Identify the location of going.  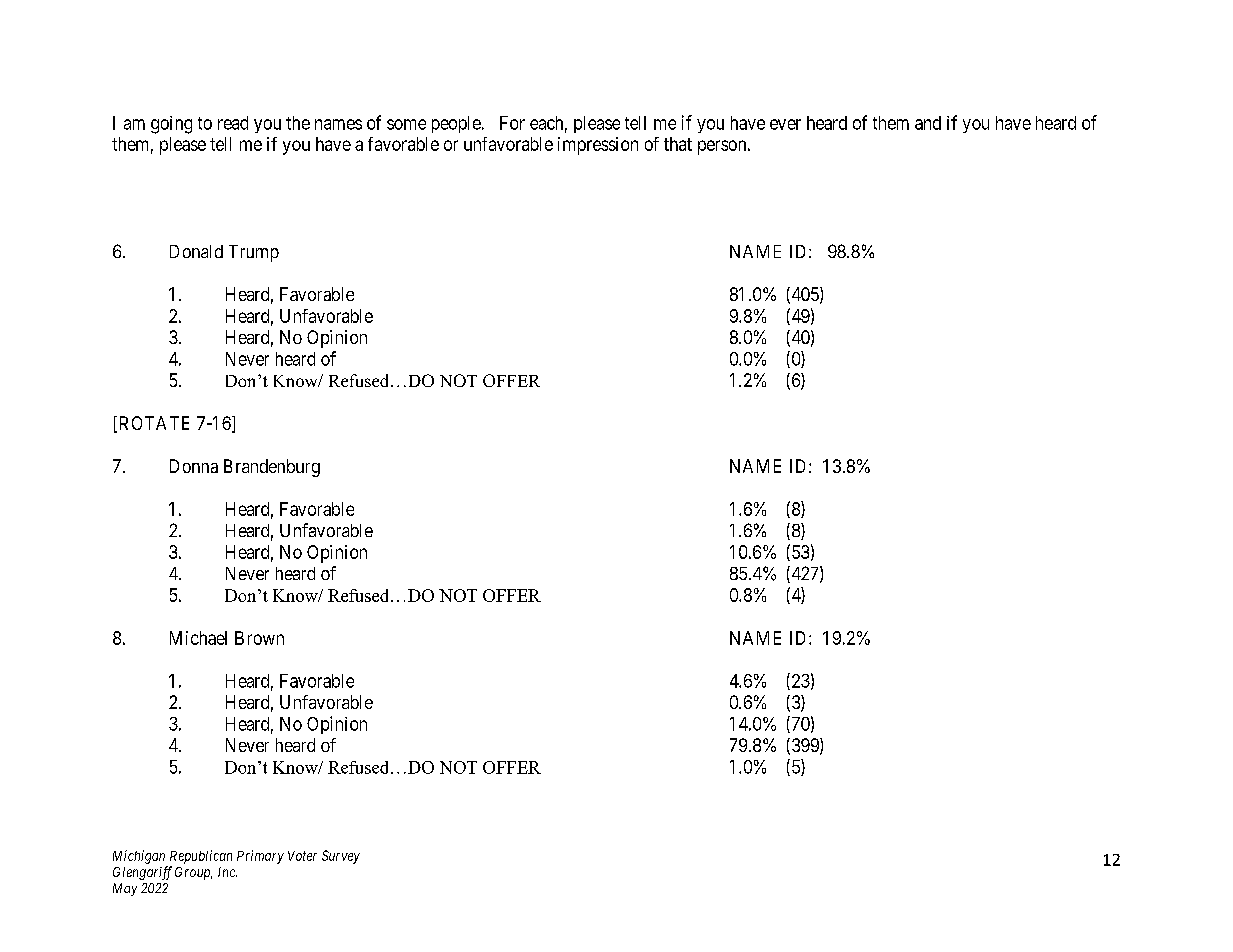
(171, 125).
